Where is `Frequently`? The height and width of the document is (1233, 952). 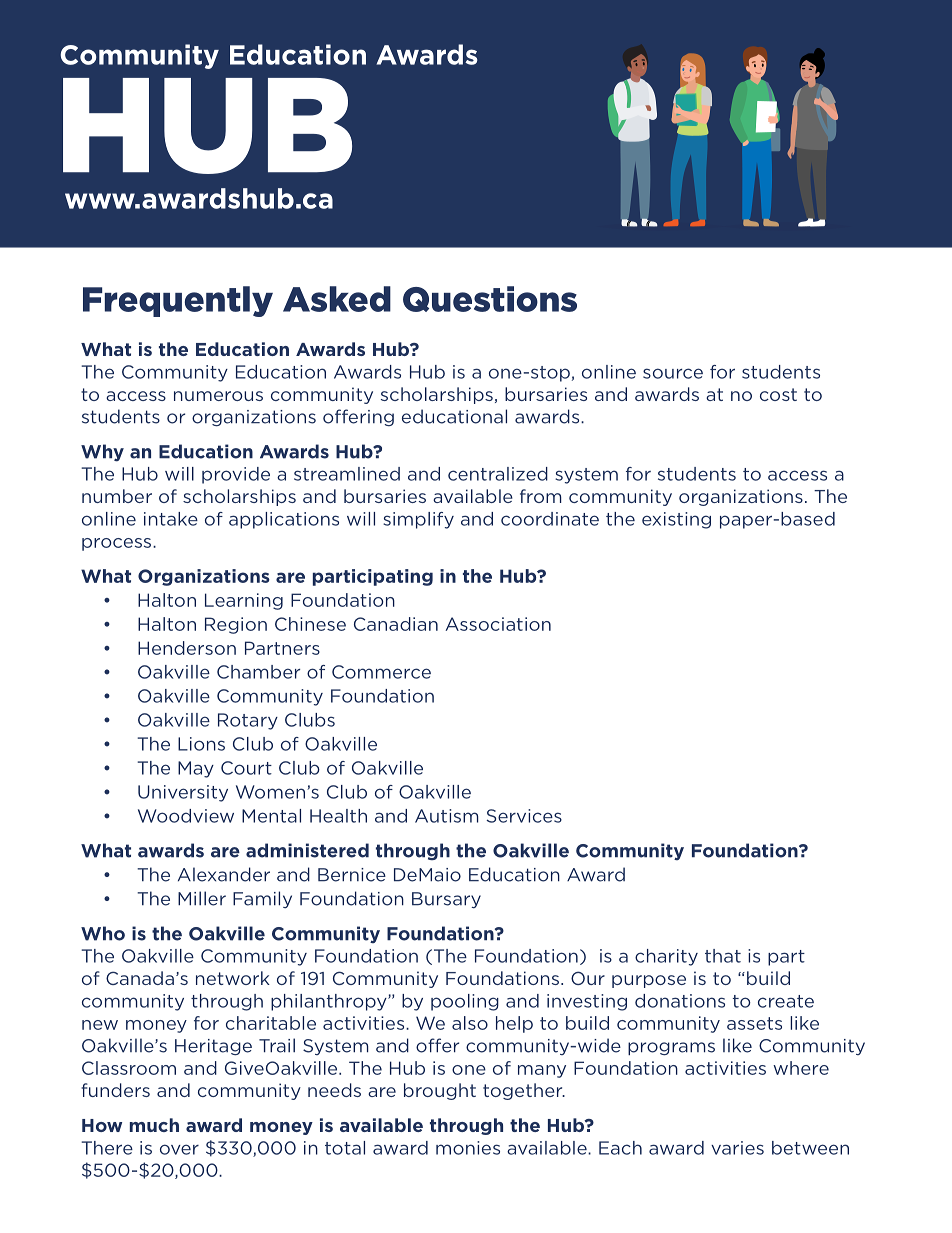
Frequently is located at coordinates (178, 301).
